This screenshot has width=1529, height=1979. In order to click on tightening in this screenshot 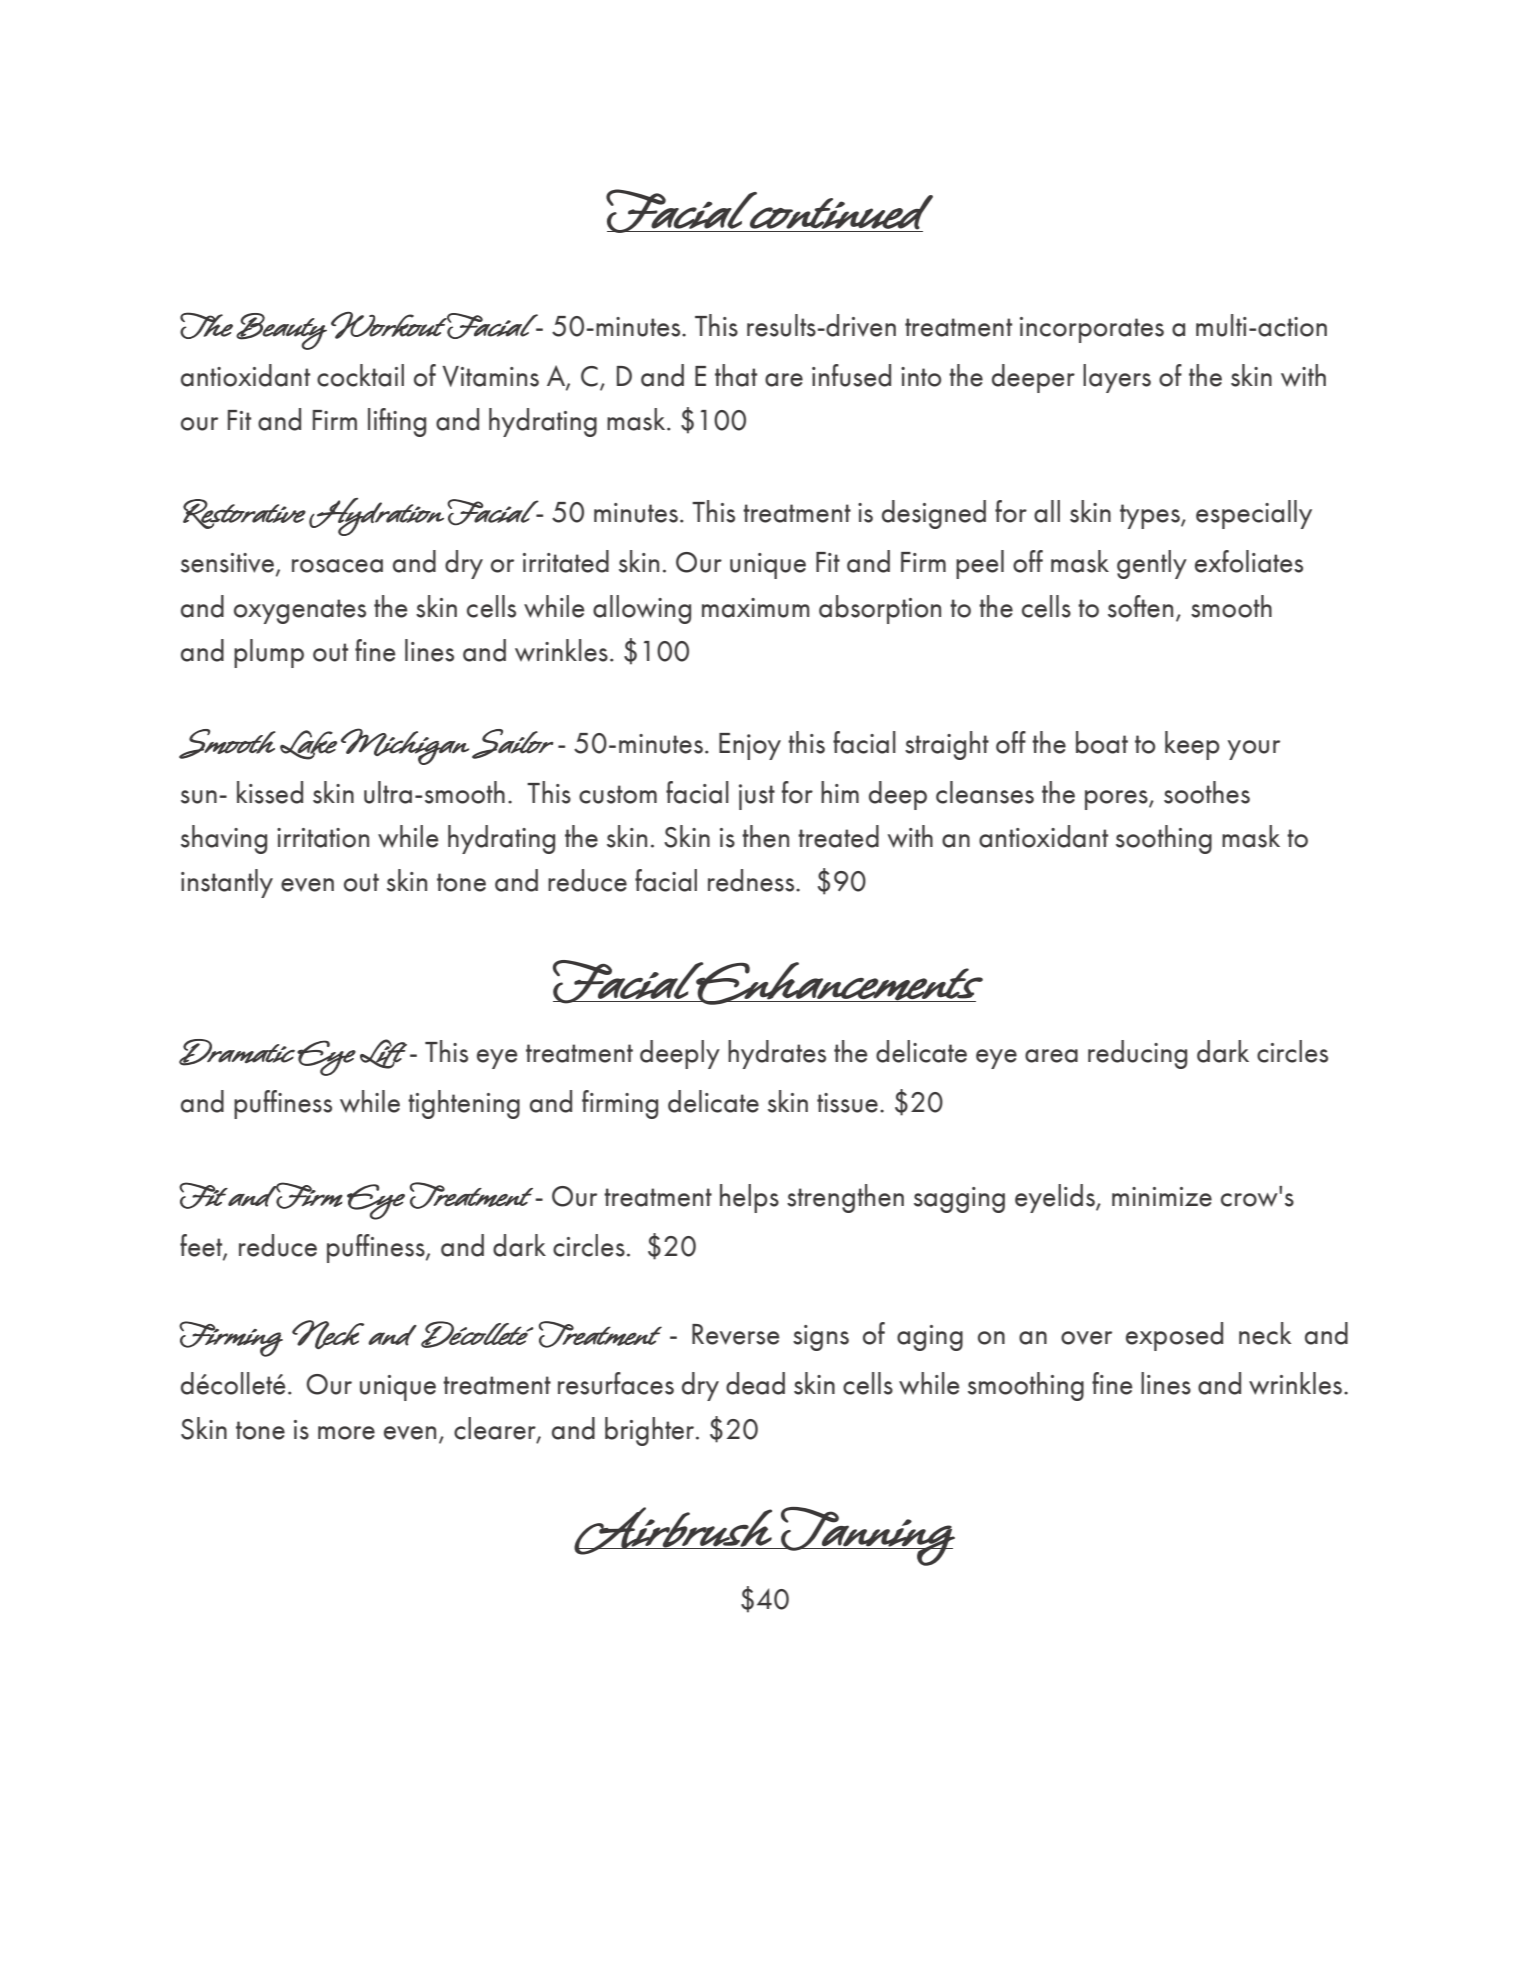, I will do `click(464, 1104)`.
